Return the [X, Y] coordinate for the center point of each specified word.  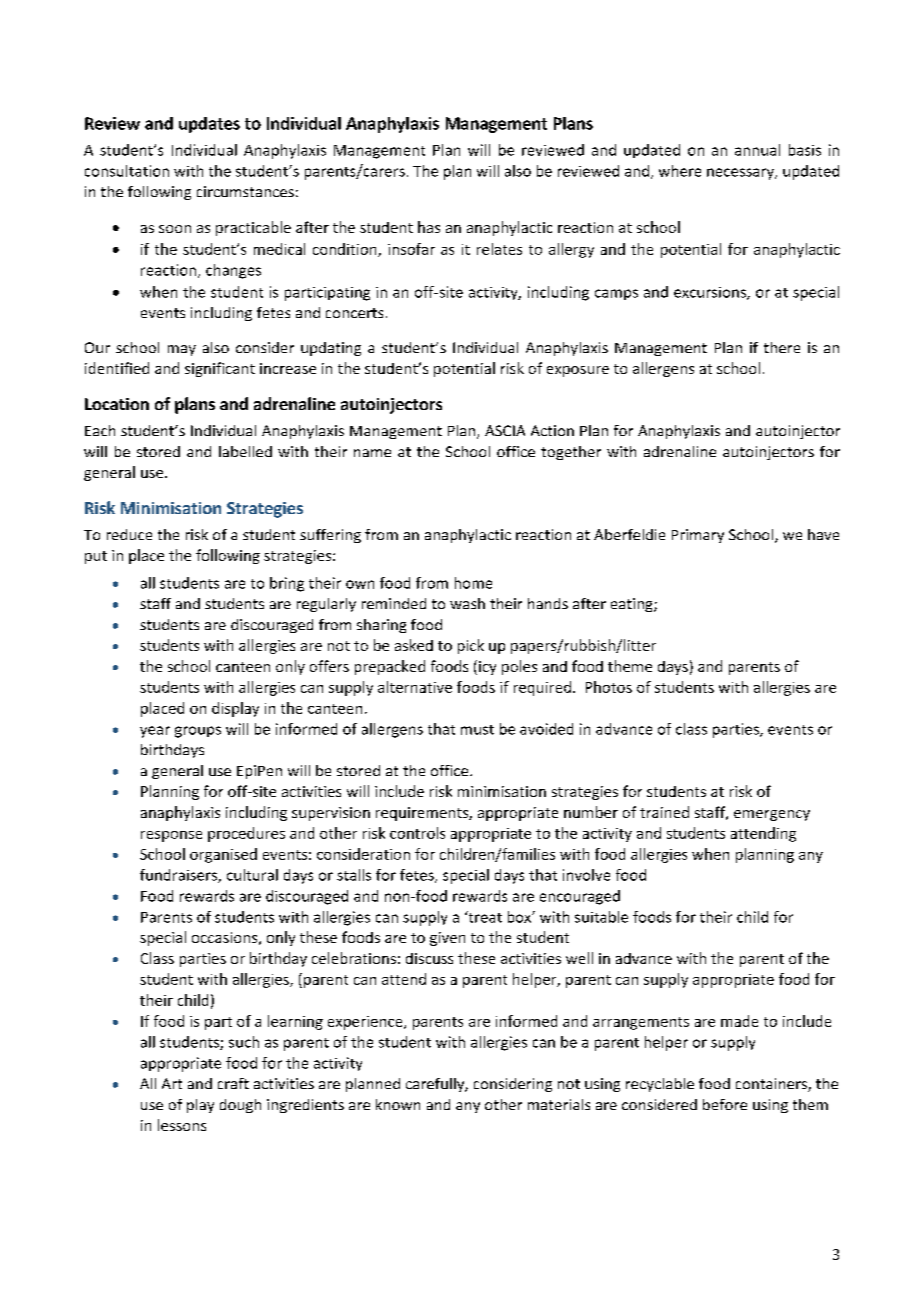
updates [209, 125]
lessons [182, 1125]
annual [757, 150]
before [725, 1104]
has [429, 227]
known [398, 1104]
